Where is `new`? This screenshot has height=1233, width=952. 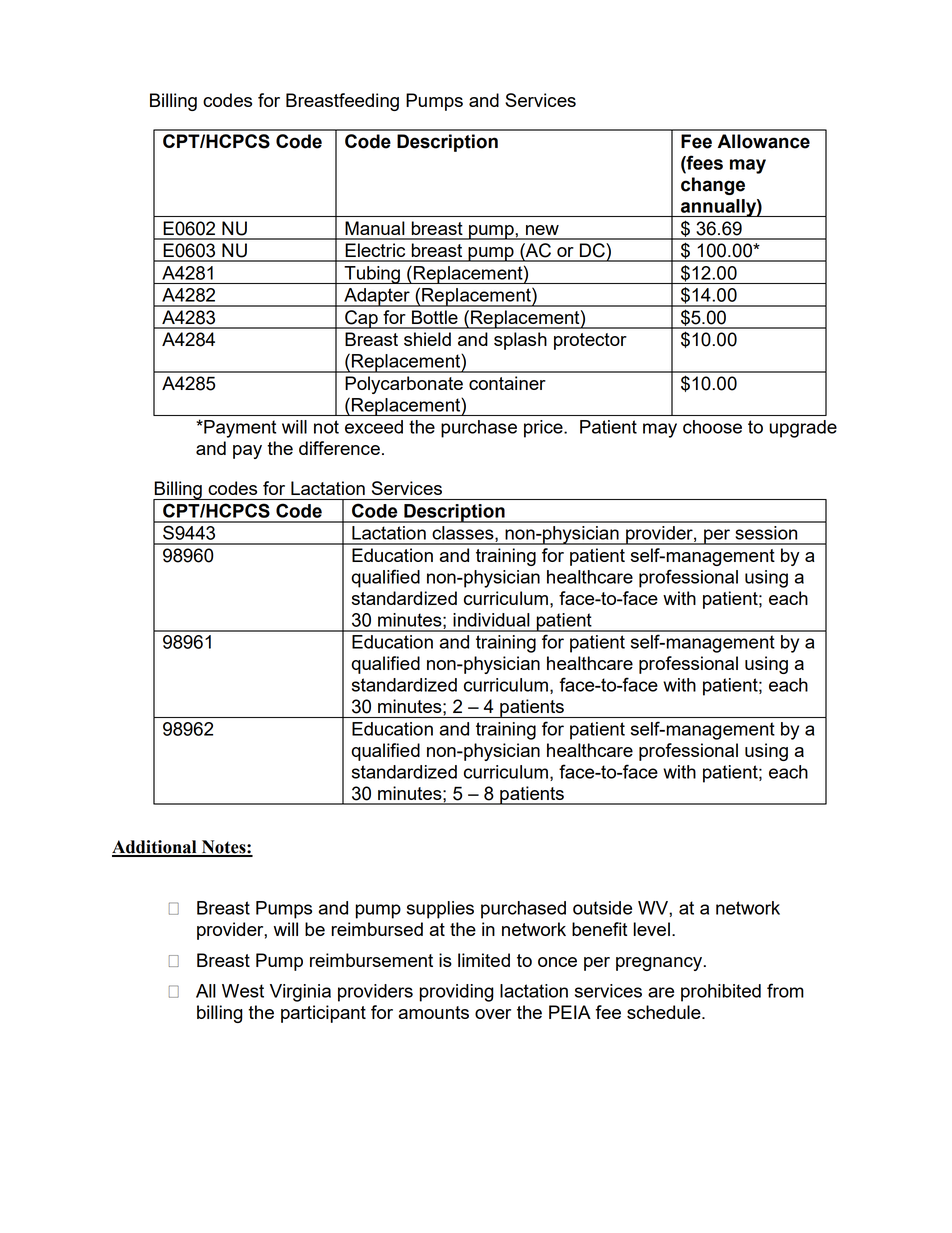 new is located at coordinates (542, 230).
